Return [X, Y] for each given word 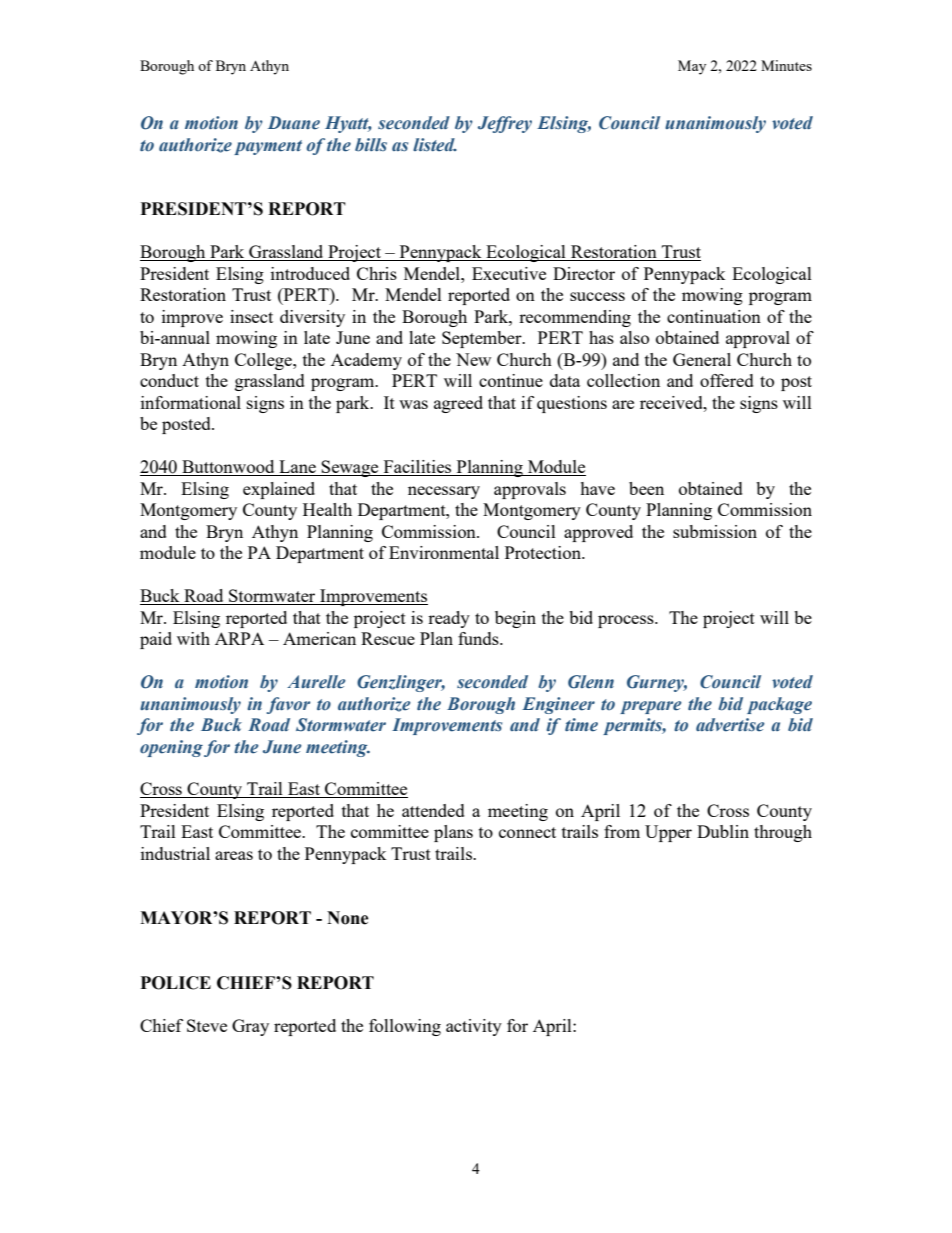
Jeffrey [505, 124]
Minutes [786, 65]
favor [288, 705]
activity [474, 1027]
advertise [730, 725]
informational [191, 402]
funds [479, 638]
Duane [294, 123]
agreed [458, 404]
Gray [250, 1027]
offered [727, 380]
